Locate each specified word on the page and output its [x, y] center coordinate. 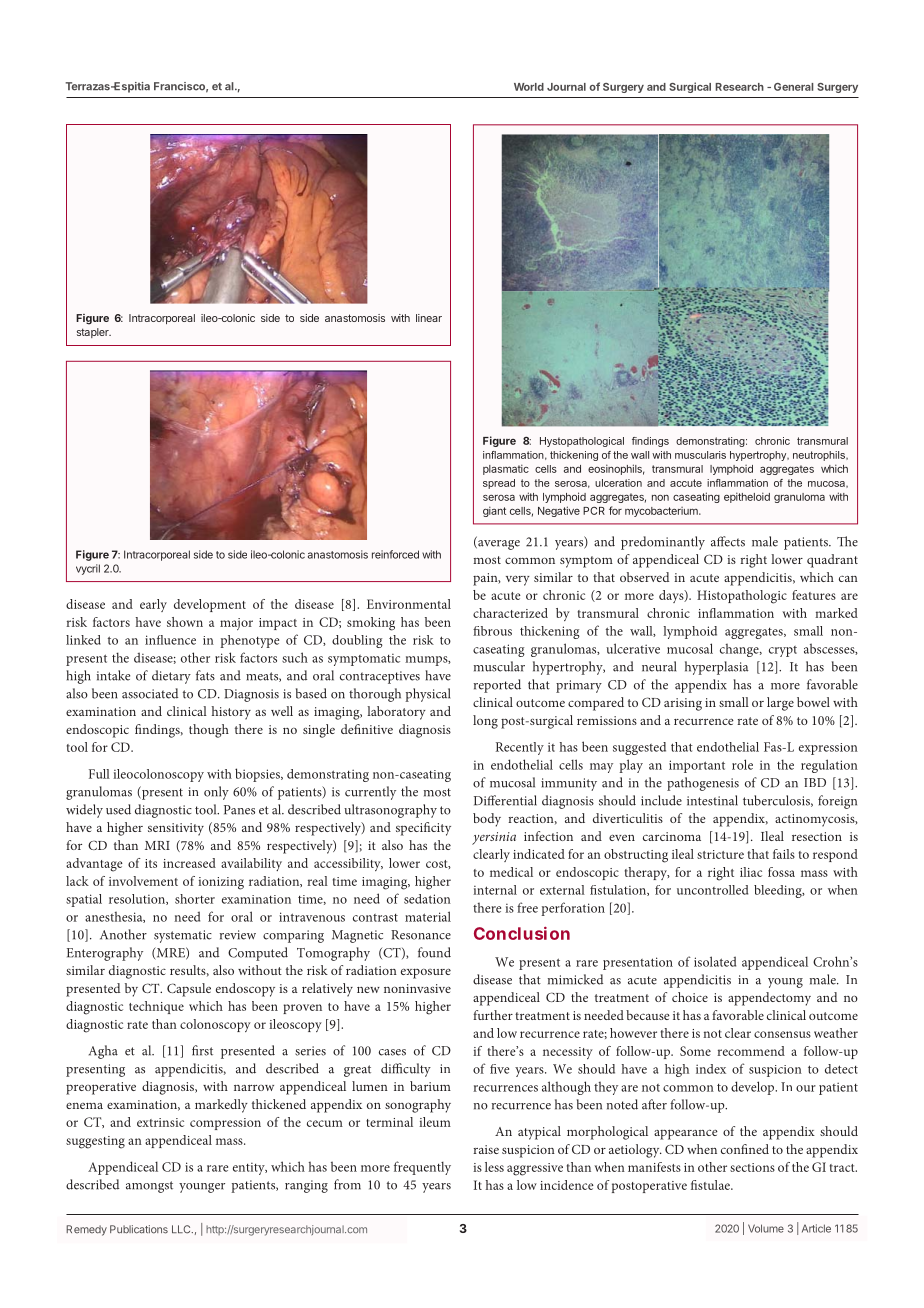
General [793, 87]
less [494, 1167]
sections [752, 1167]
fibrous [492, 631]
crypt [783, 651]
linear [429, 318]
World [529, 87]
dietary [171, 677]
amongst [149, 1187]
